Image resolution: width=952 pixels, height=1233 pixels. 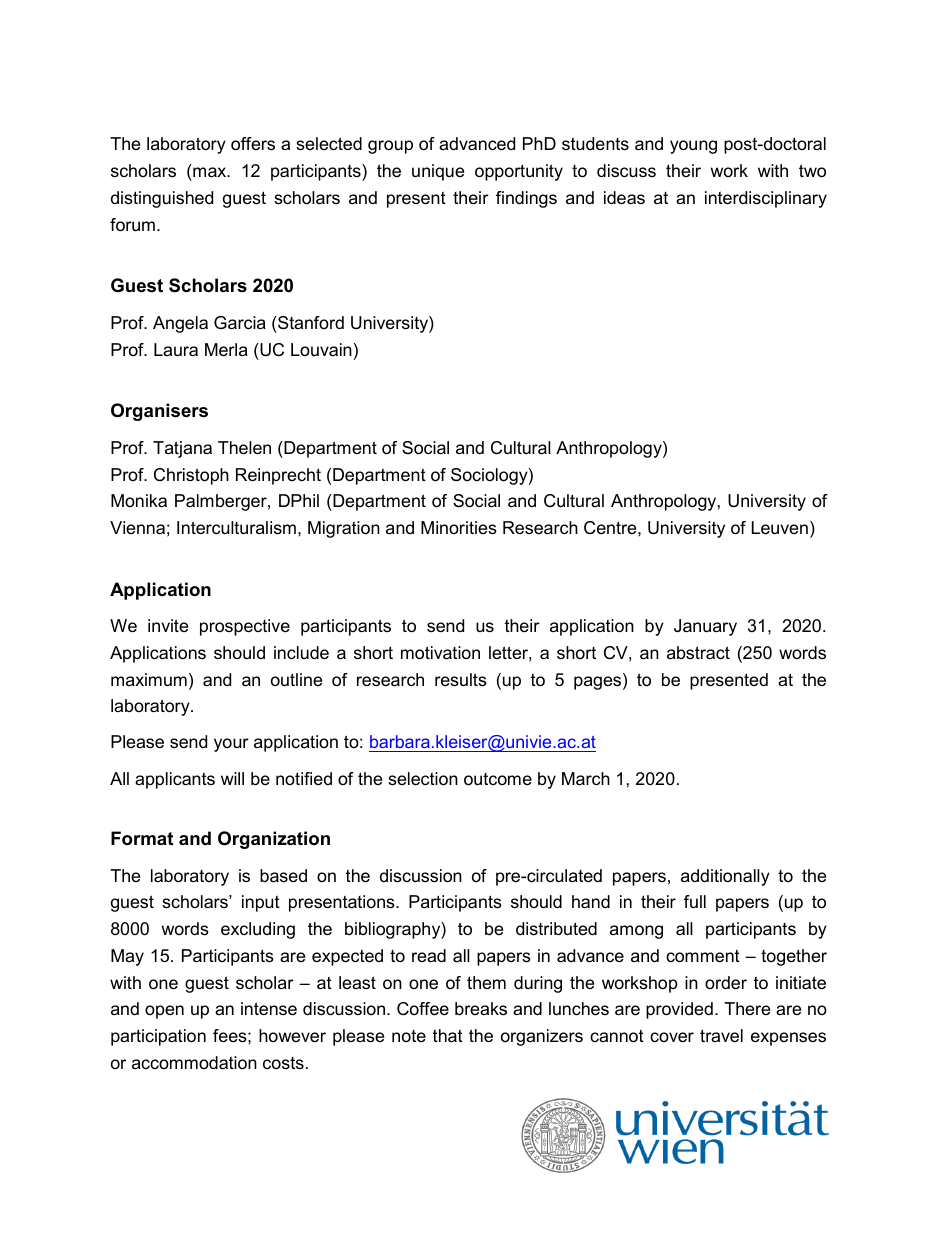 I want to click on abstract, so click(x=698, y=653).
